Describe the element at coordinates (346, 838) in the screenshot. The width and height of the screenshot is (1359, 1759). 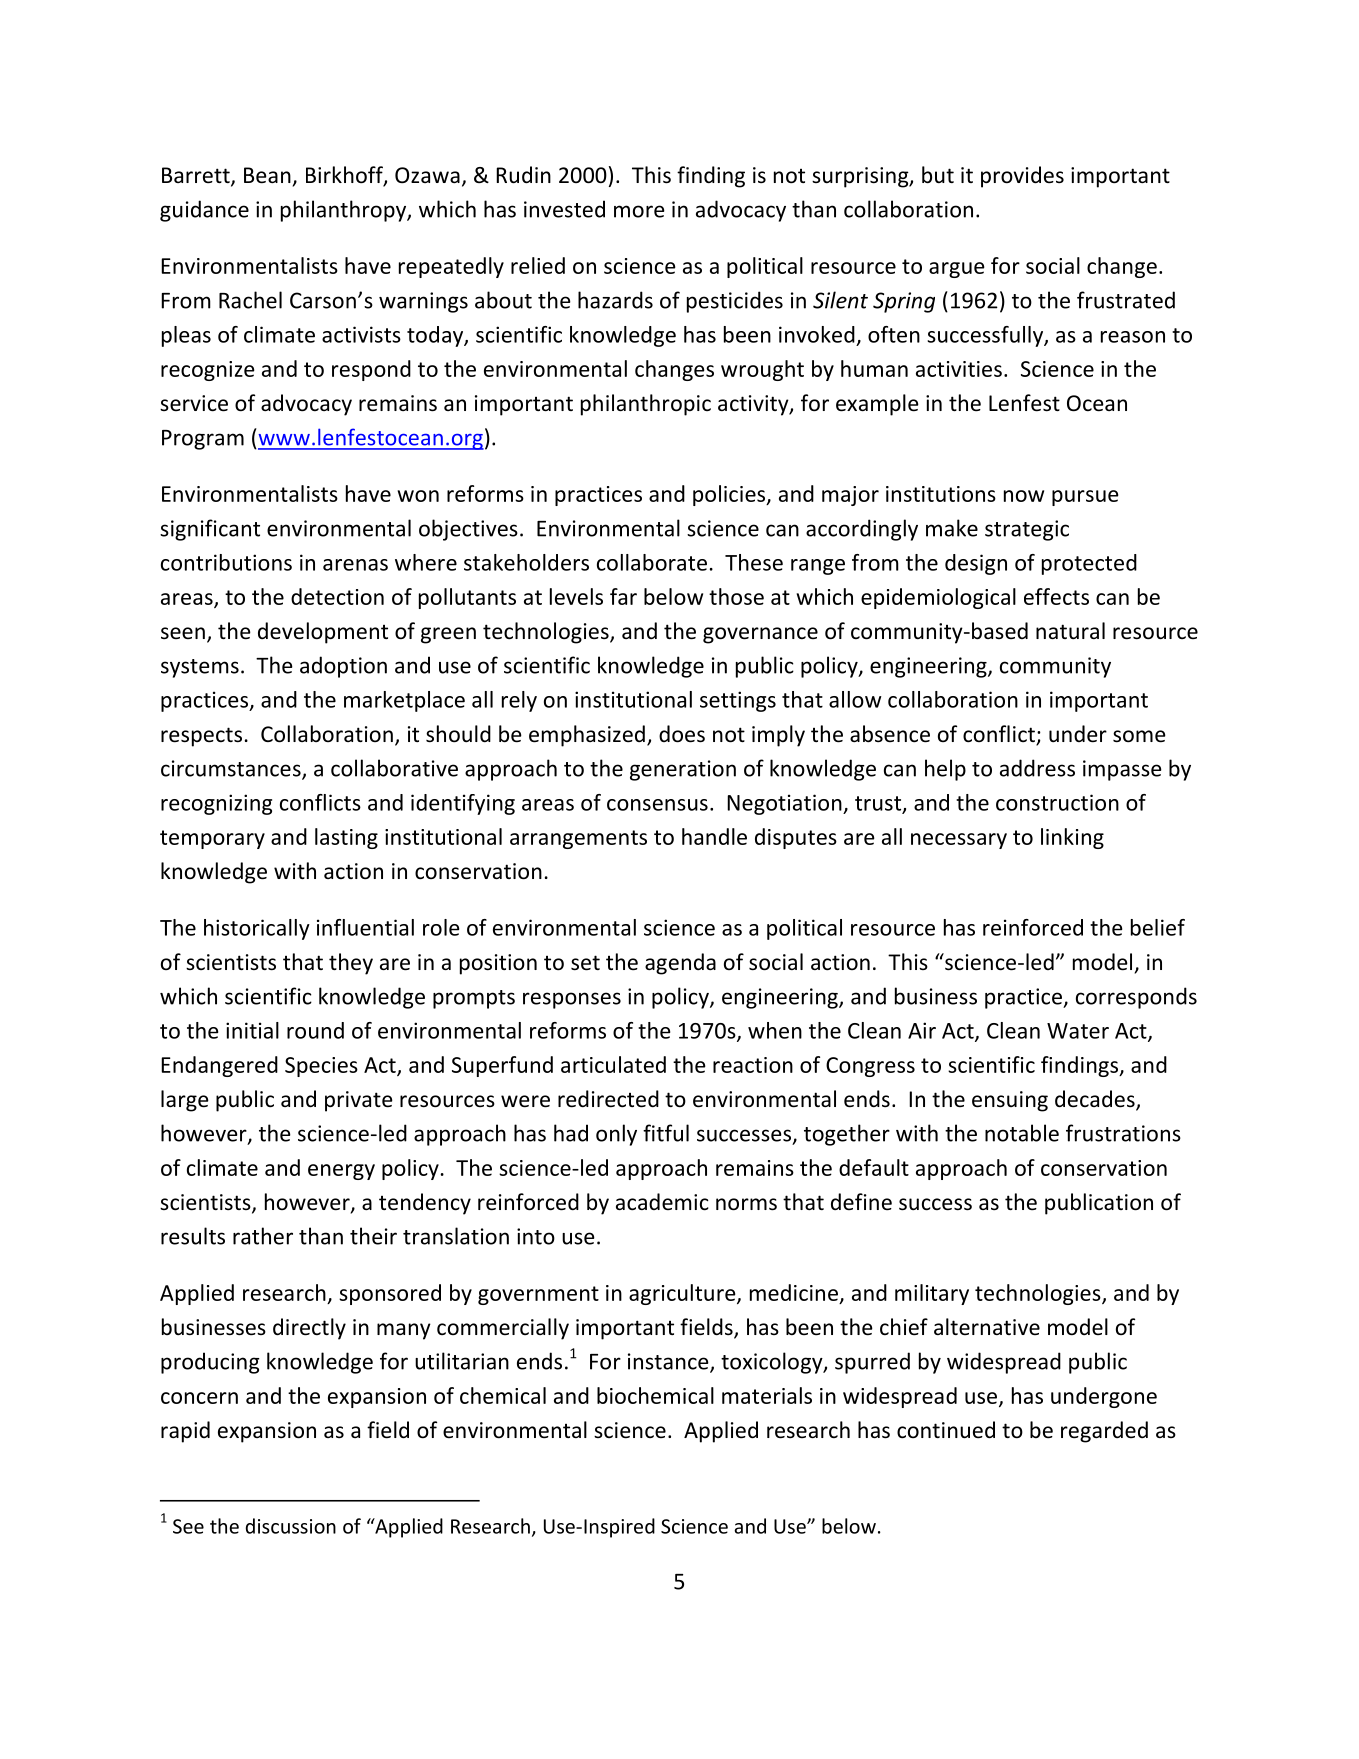
I see `lasting` at that location.
